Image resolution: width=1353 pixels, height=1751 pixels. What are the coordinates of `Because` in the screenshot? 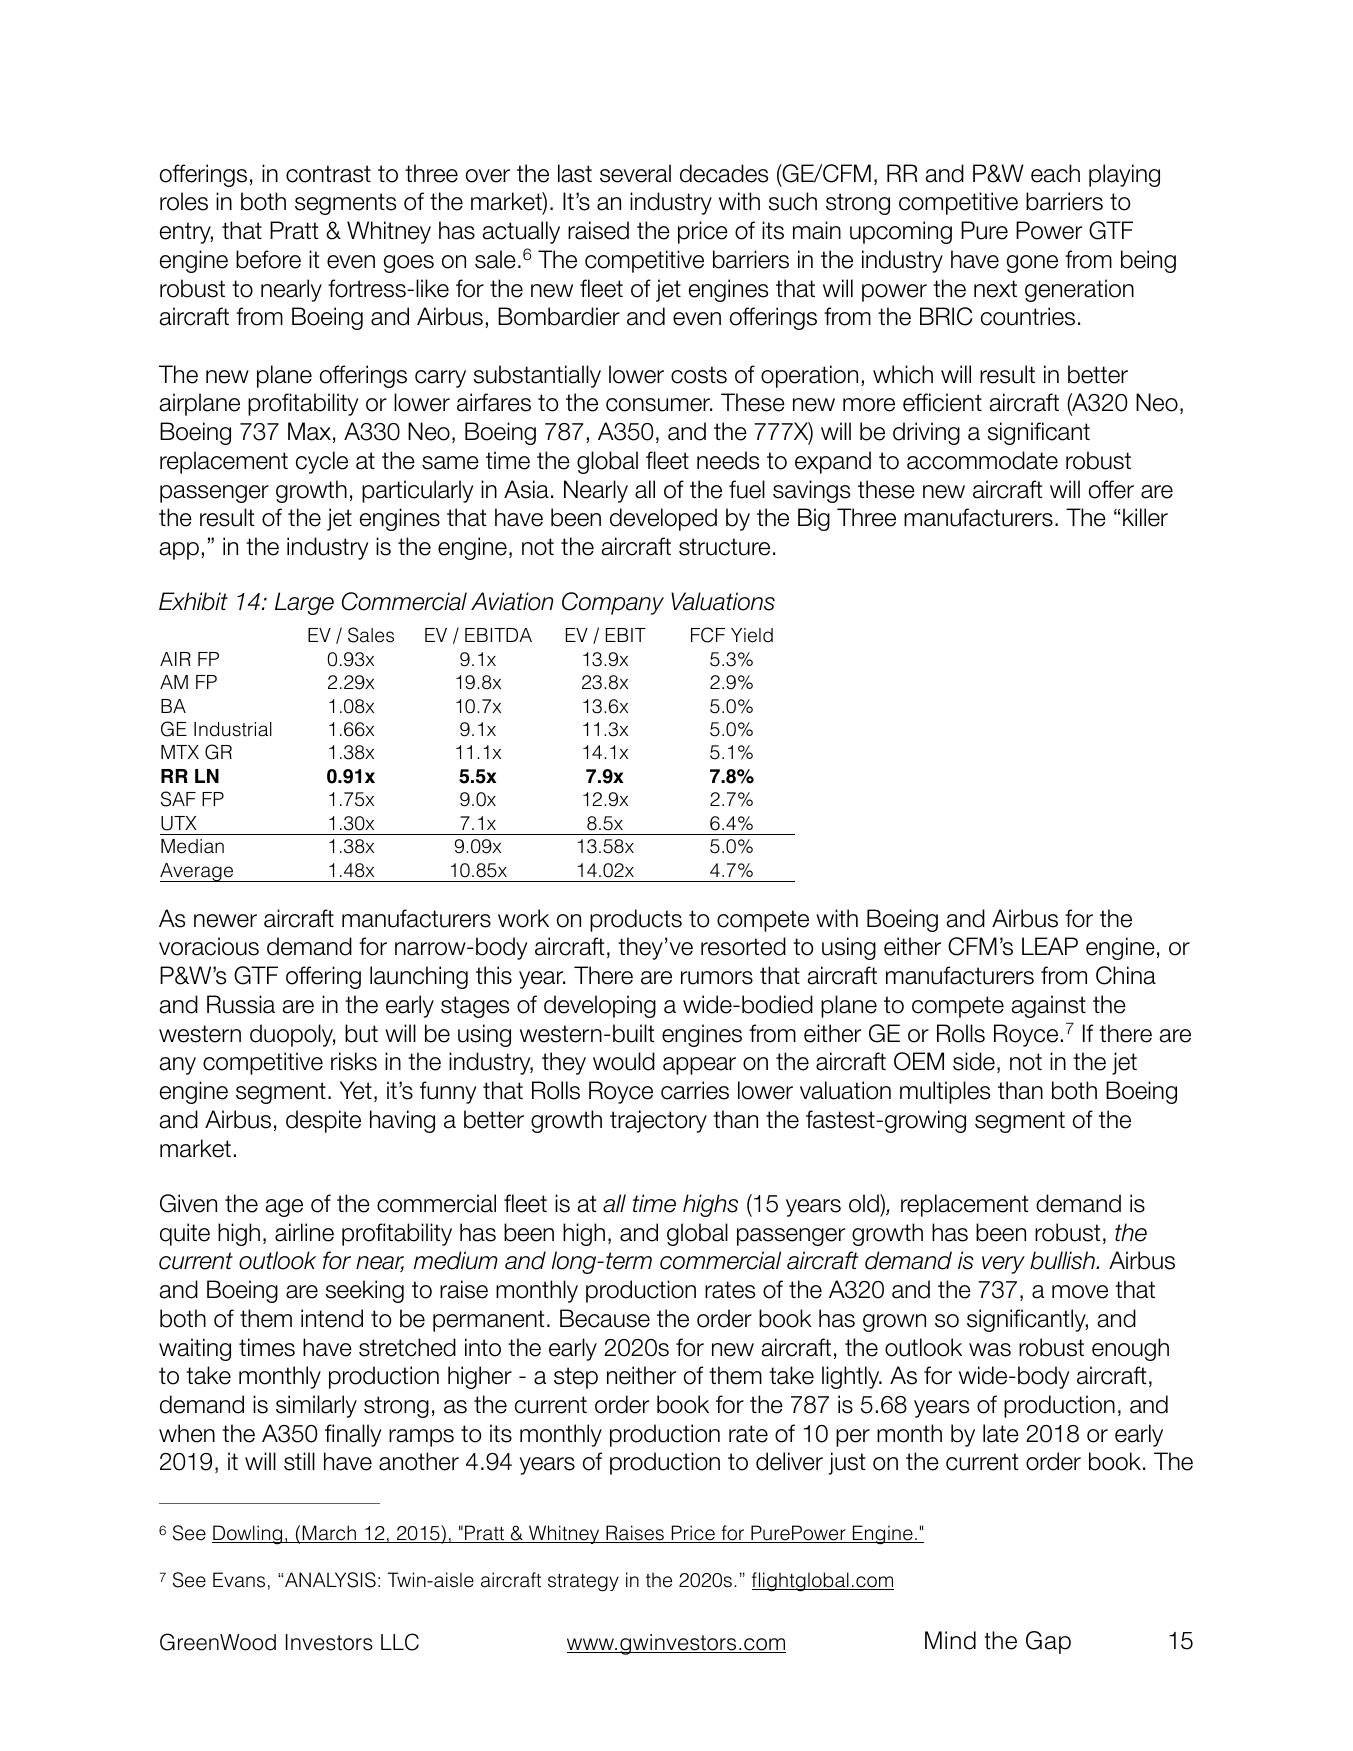 It's located at (605, 1318).
